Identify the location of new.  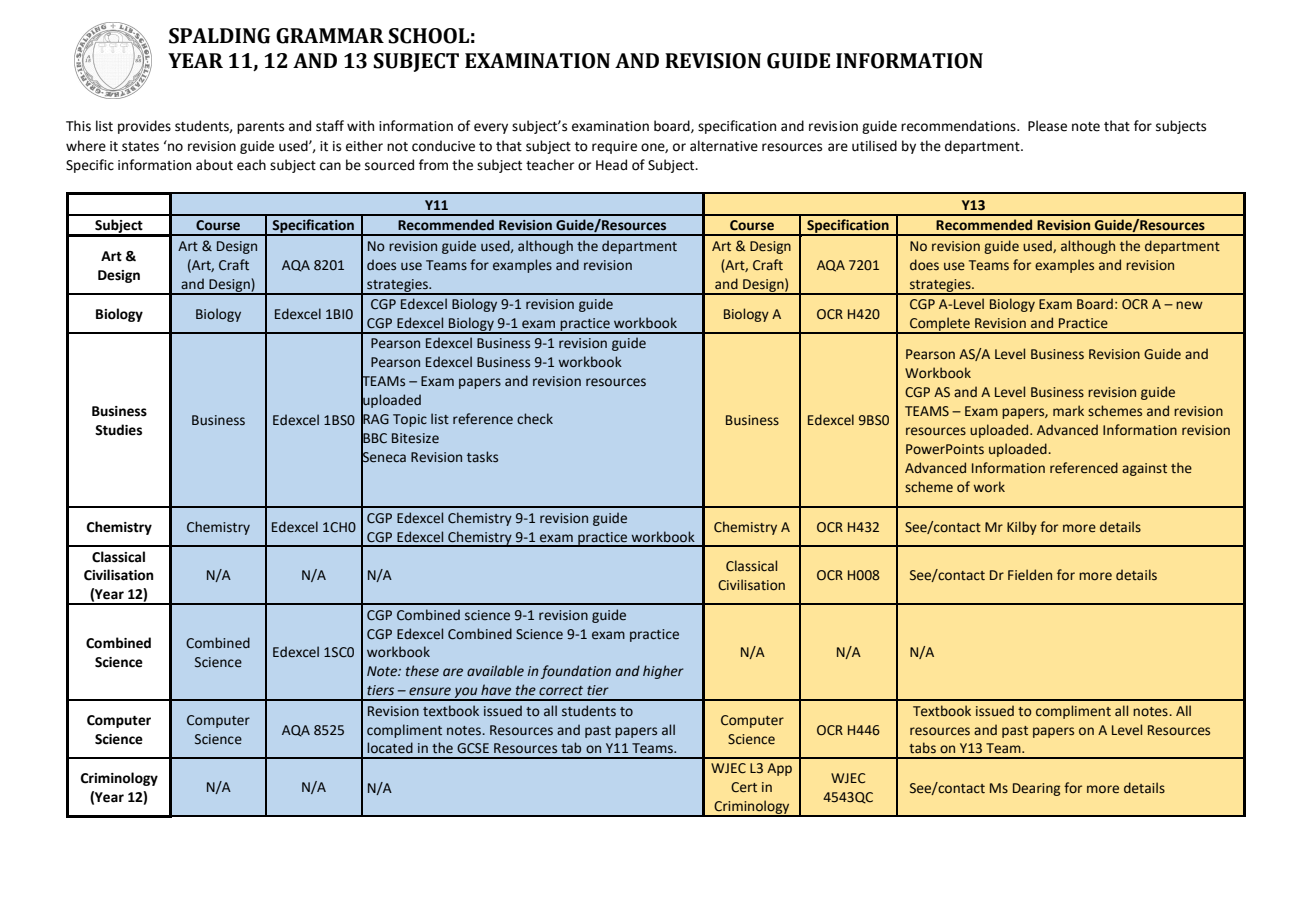
(1189, 305).
